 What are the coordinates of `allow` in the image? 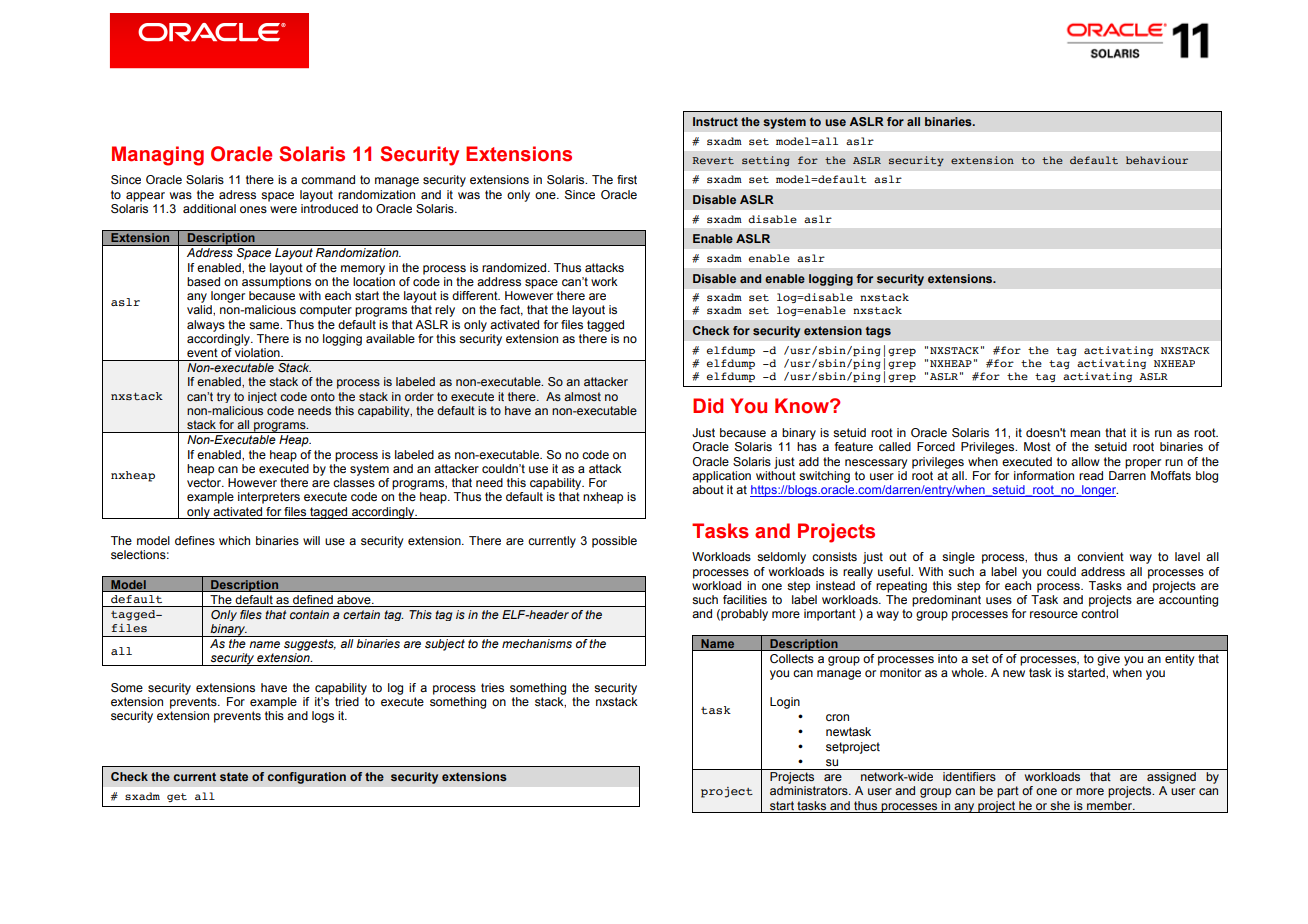 It's located at (1085, 461).
